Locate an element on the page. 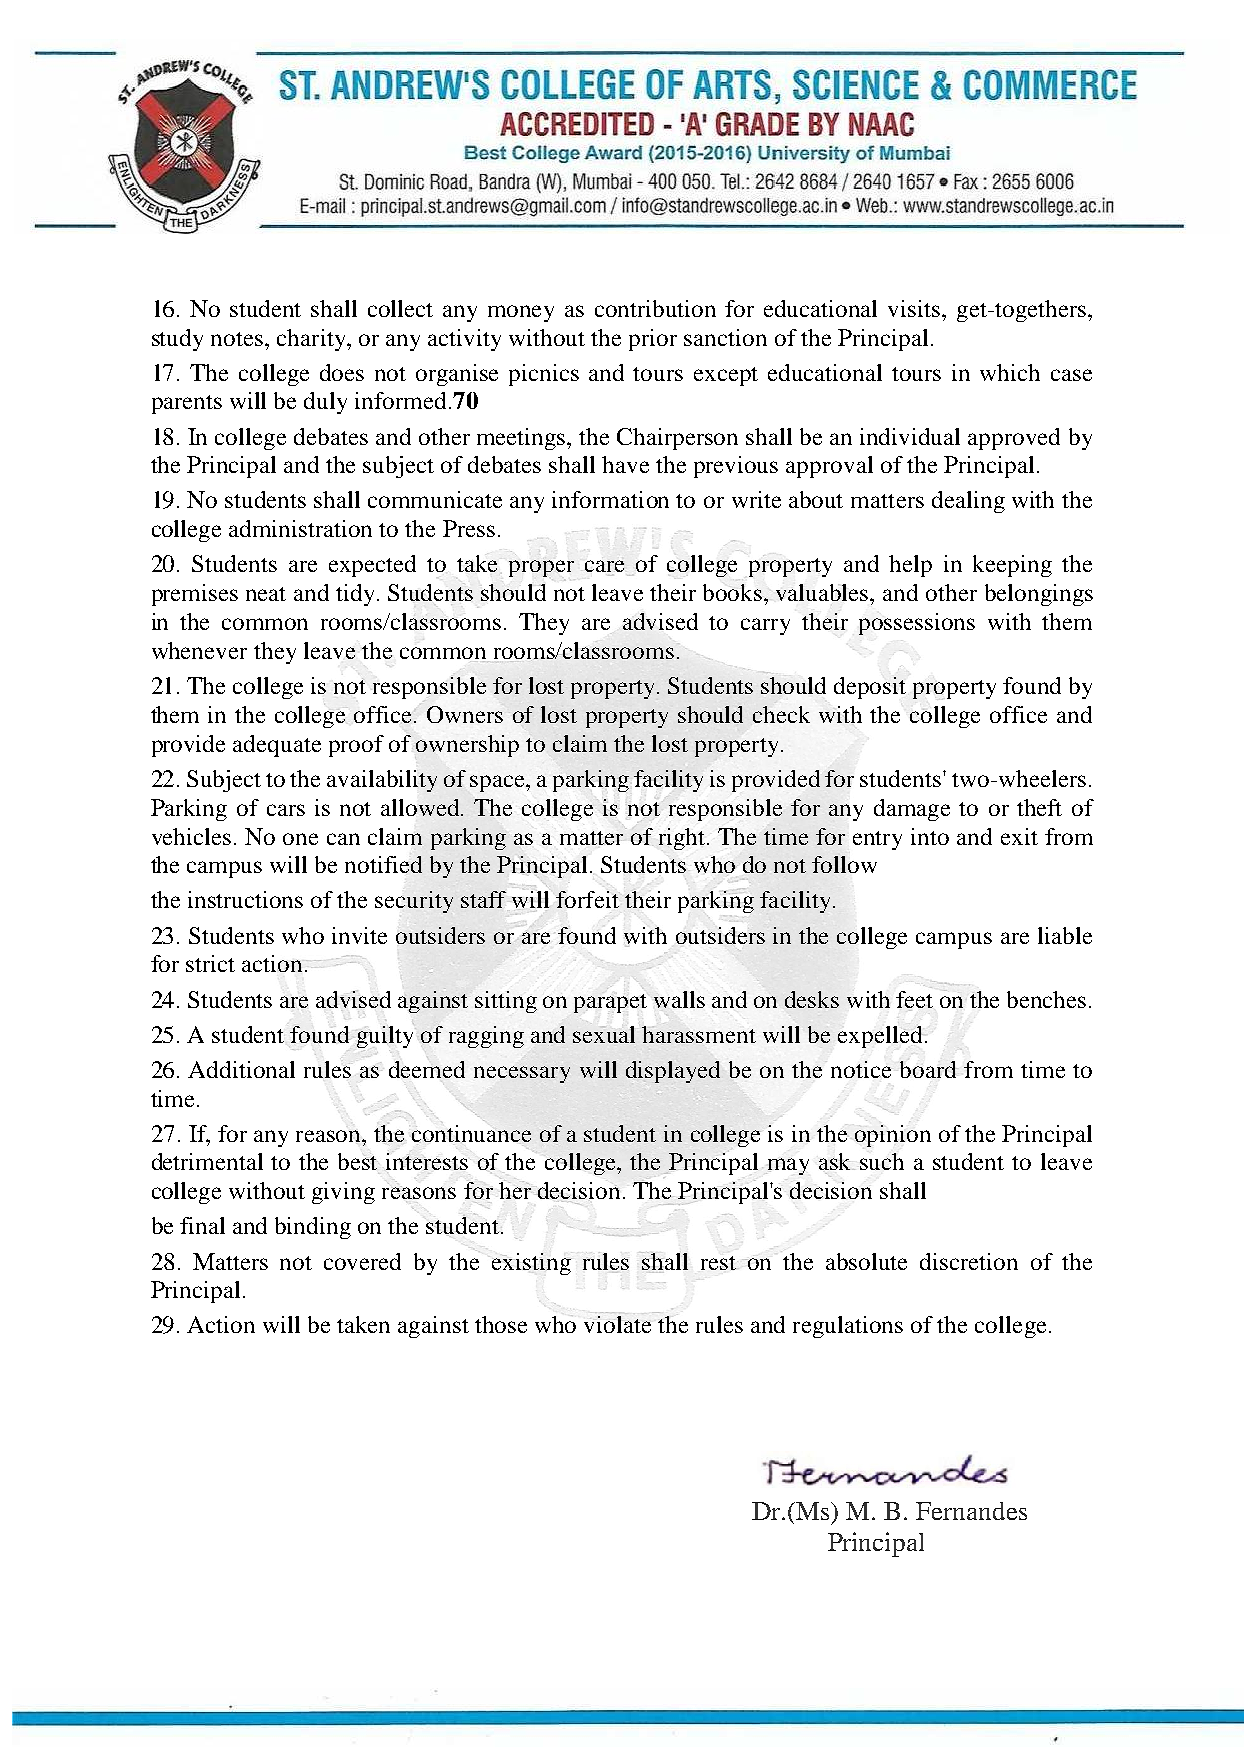 The width and height of the document is (1244, 1759). such is located at coordinates (882, 1161).
